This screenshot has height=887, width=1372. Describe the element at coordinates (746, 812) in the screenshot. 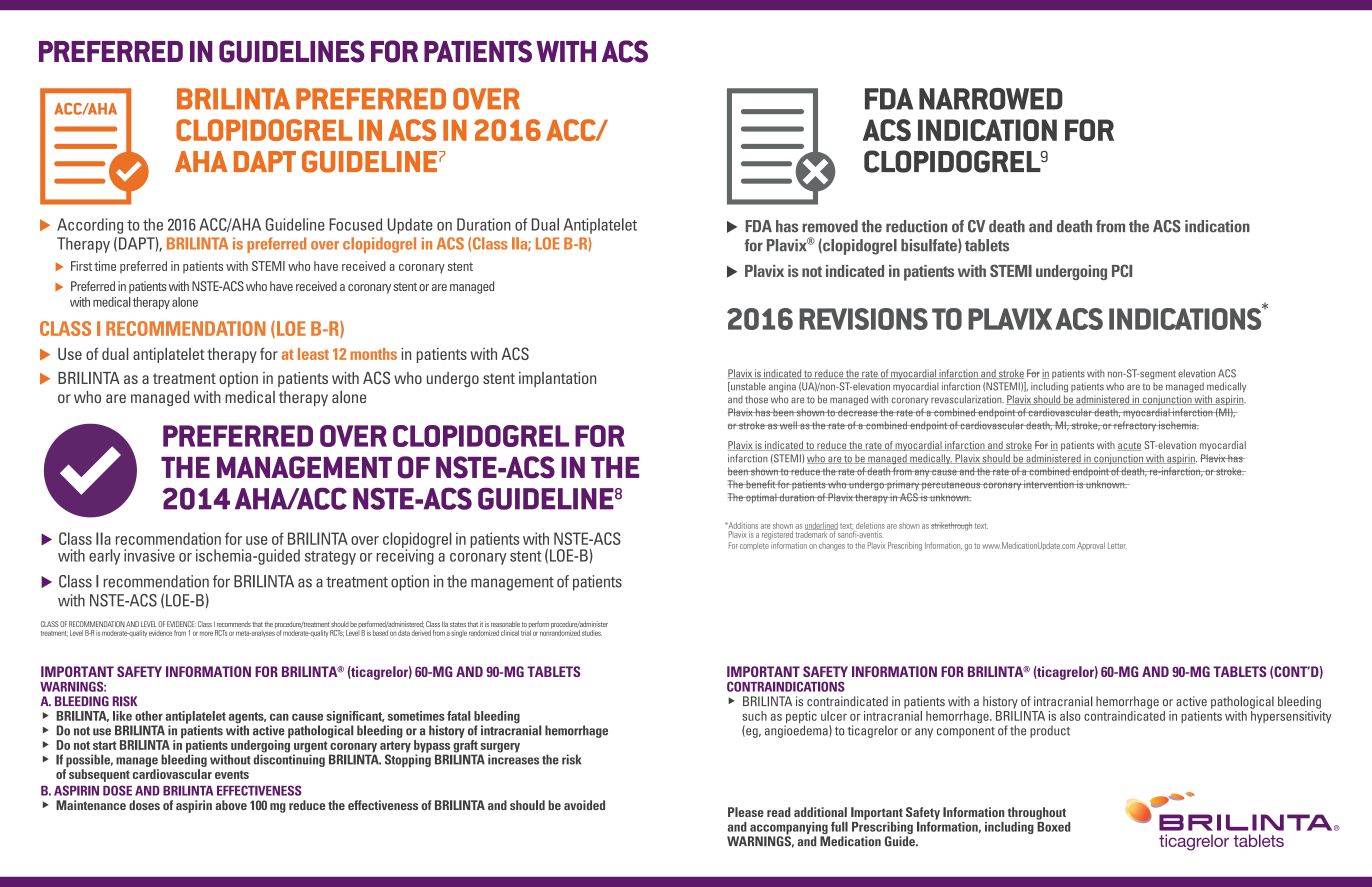

I see `Please` at that location.
